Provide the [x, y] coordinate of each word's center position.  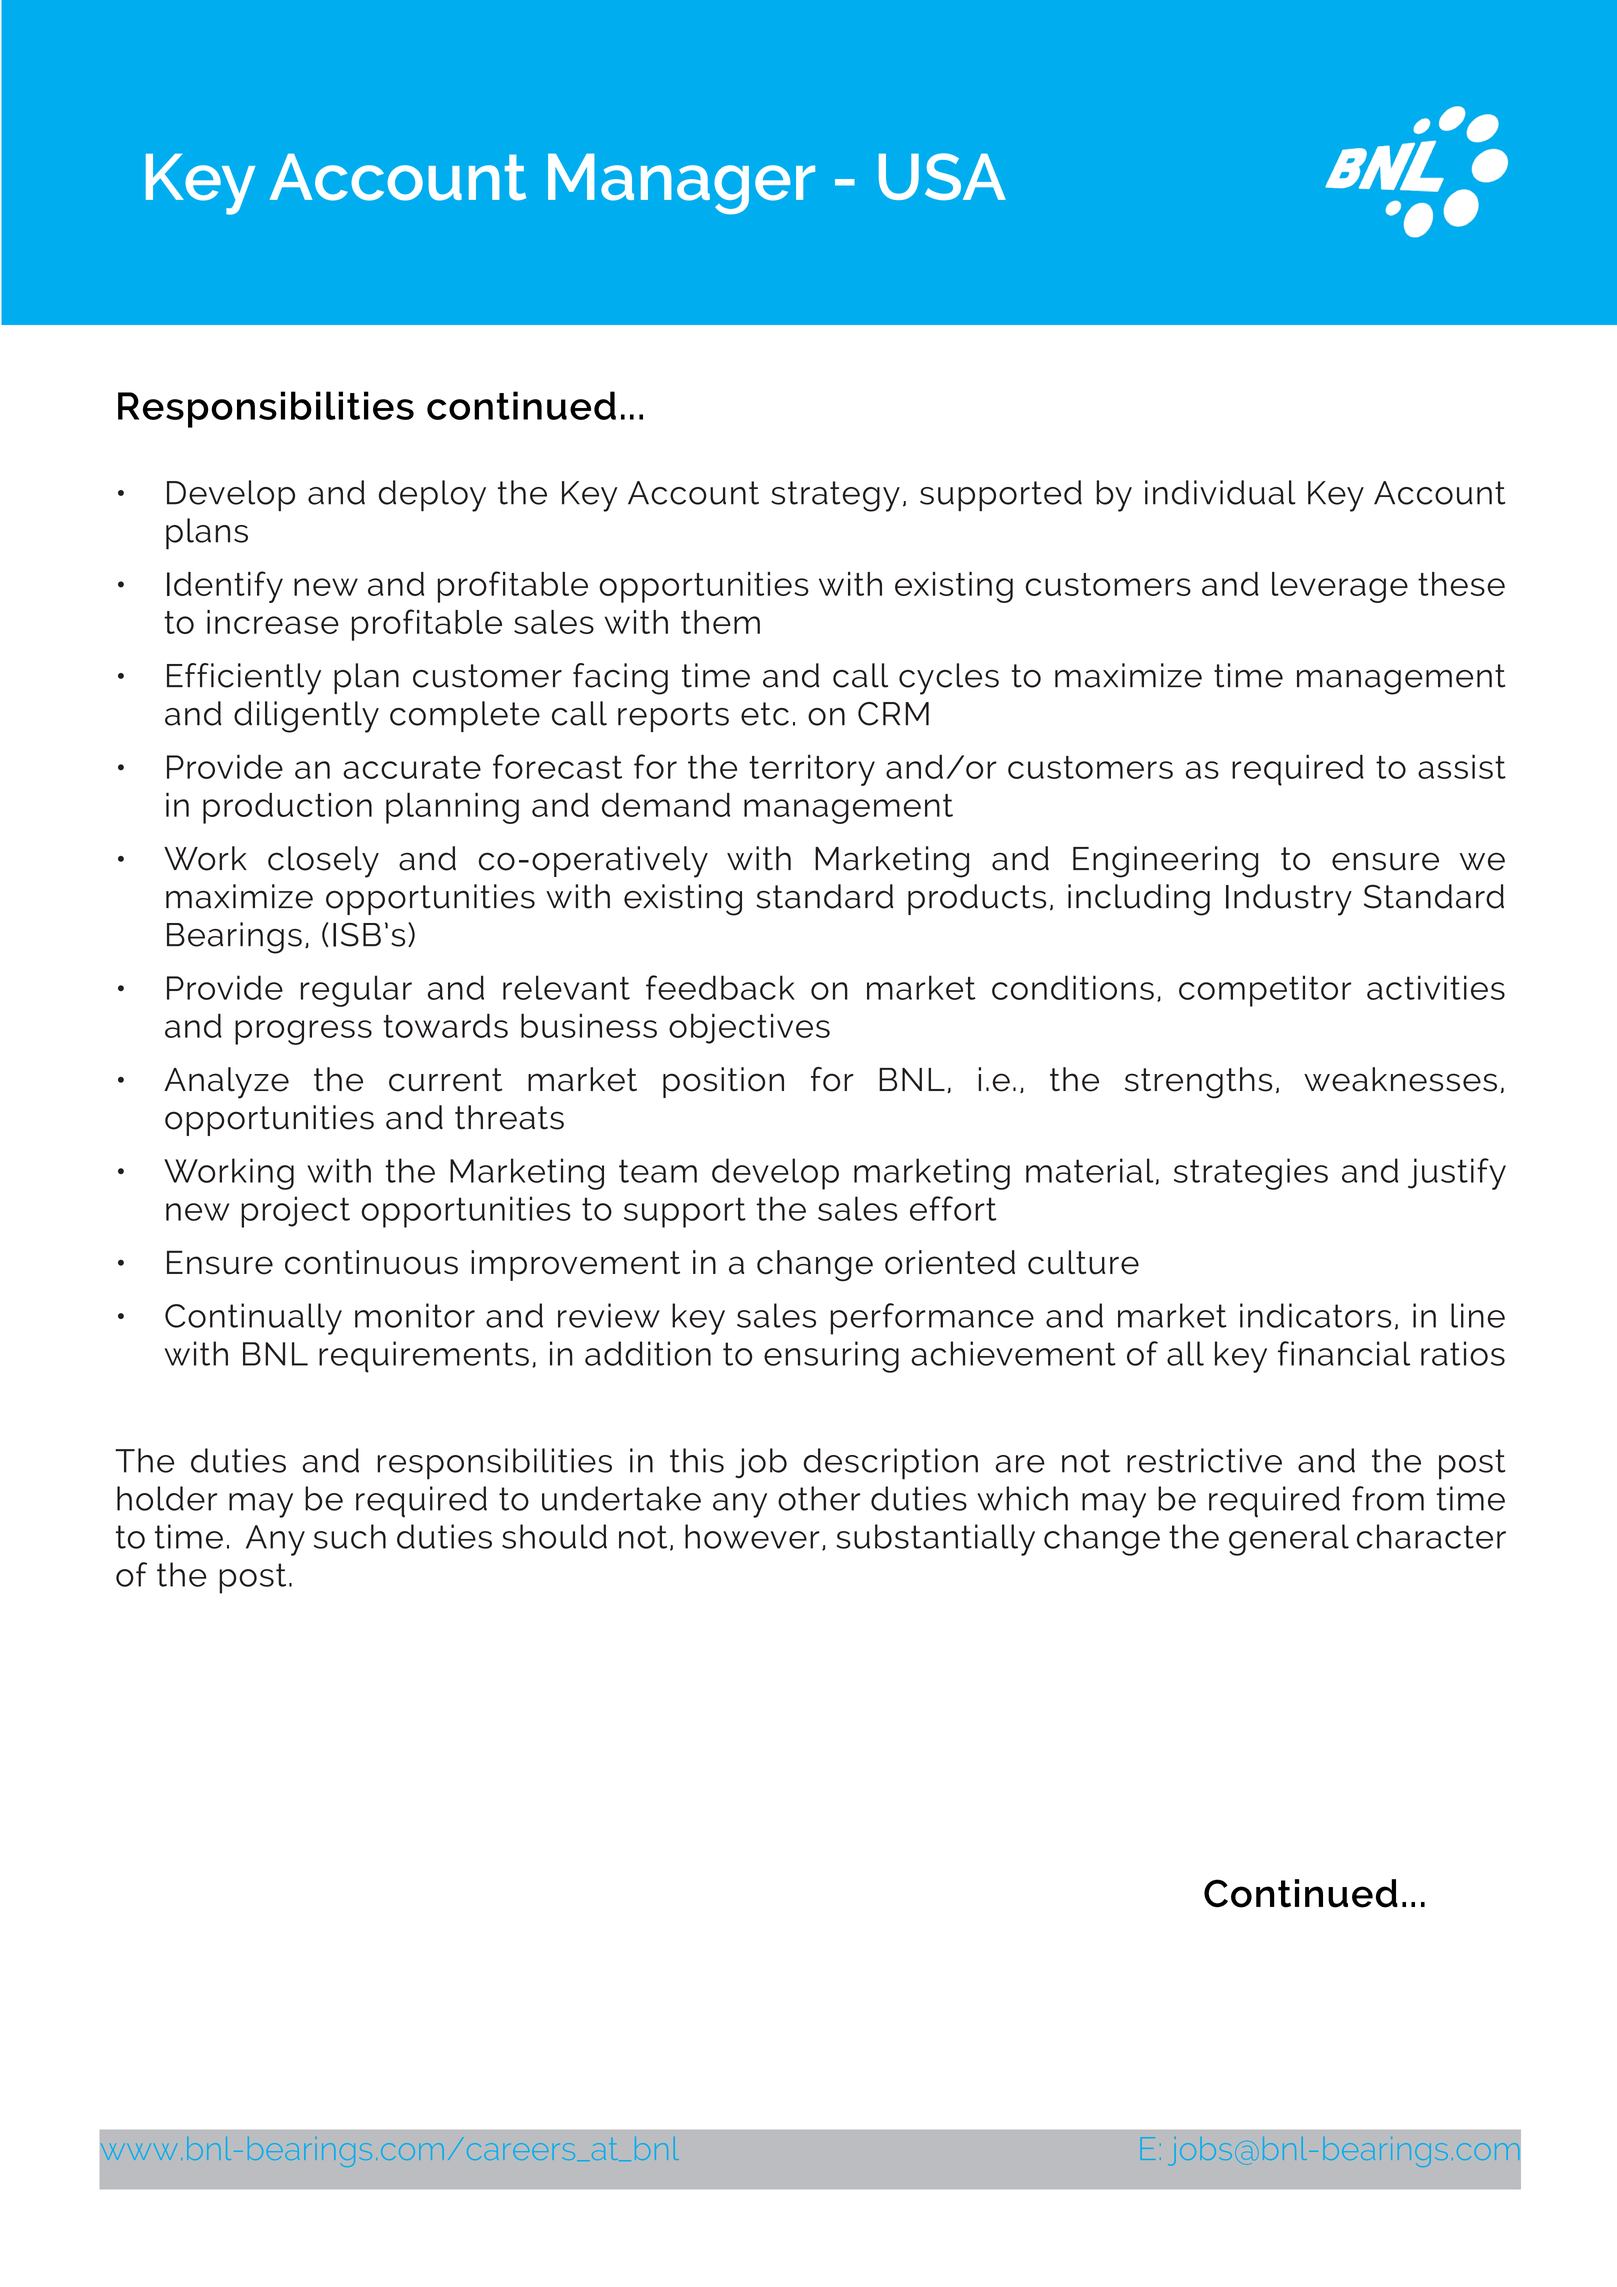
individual [1220, 492]
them [720, 622]
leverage [1340, 587]
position [723, 1082]
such [350, 1536]
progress [303, 1032]
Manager [681, 184]
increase [273, 622]
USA [942, 176]
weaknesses [1400, 1079]
